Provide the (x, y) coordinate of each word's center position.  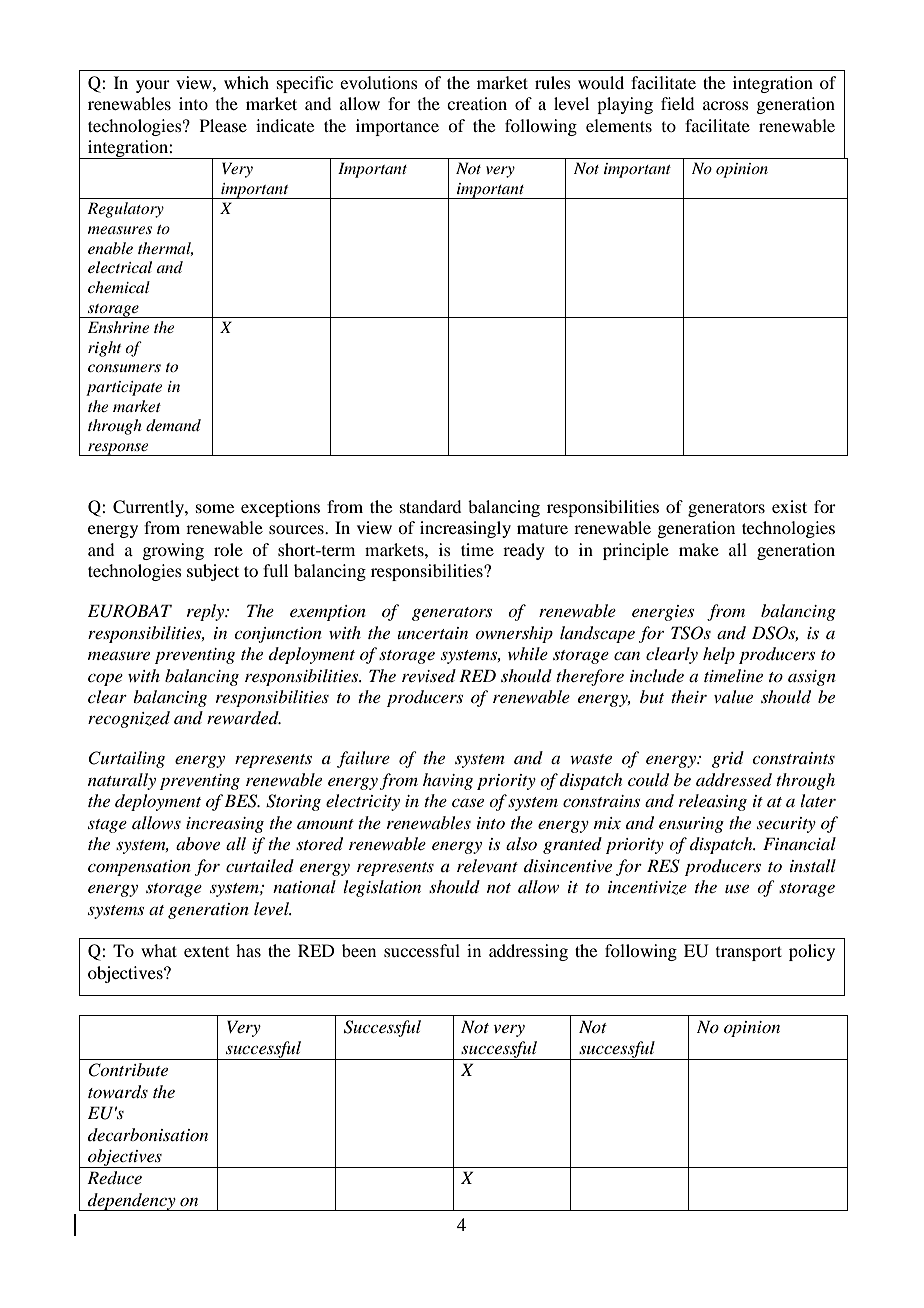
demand (173, 425)
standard (430, 506)
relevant (487, 865)
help (719, 655)
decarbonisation (148, 1134)
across (726, 105)
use (737, 889)
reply (207, 612)
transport (749, 953)
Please (223, 125)
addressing (528, 952)
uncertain (432, 633)
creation (477, 103)
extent (206, 951)
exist (789, 506)
